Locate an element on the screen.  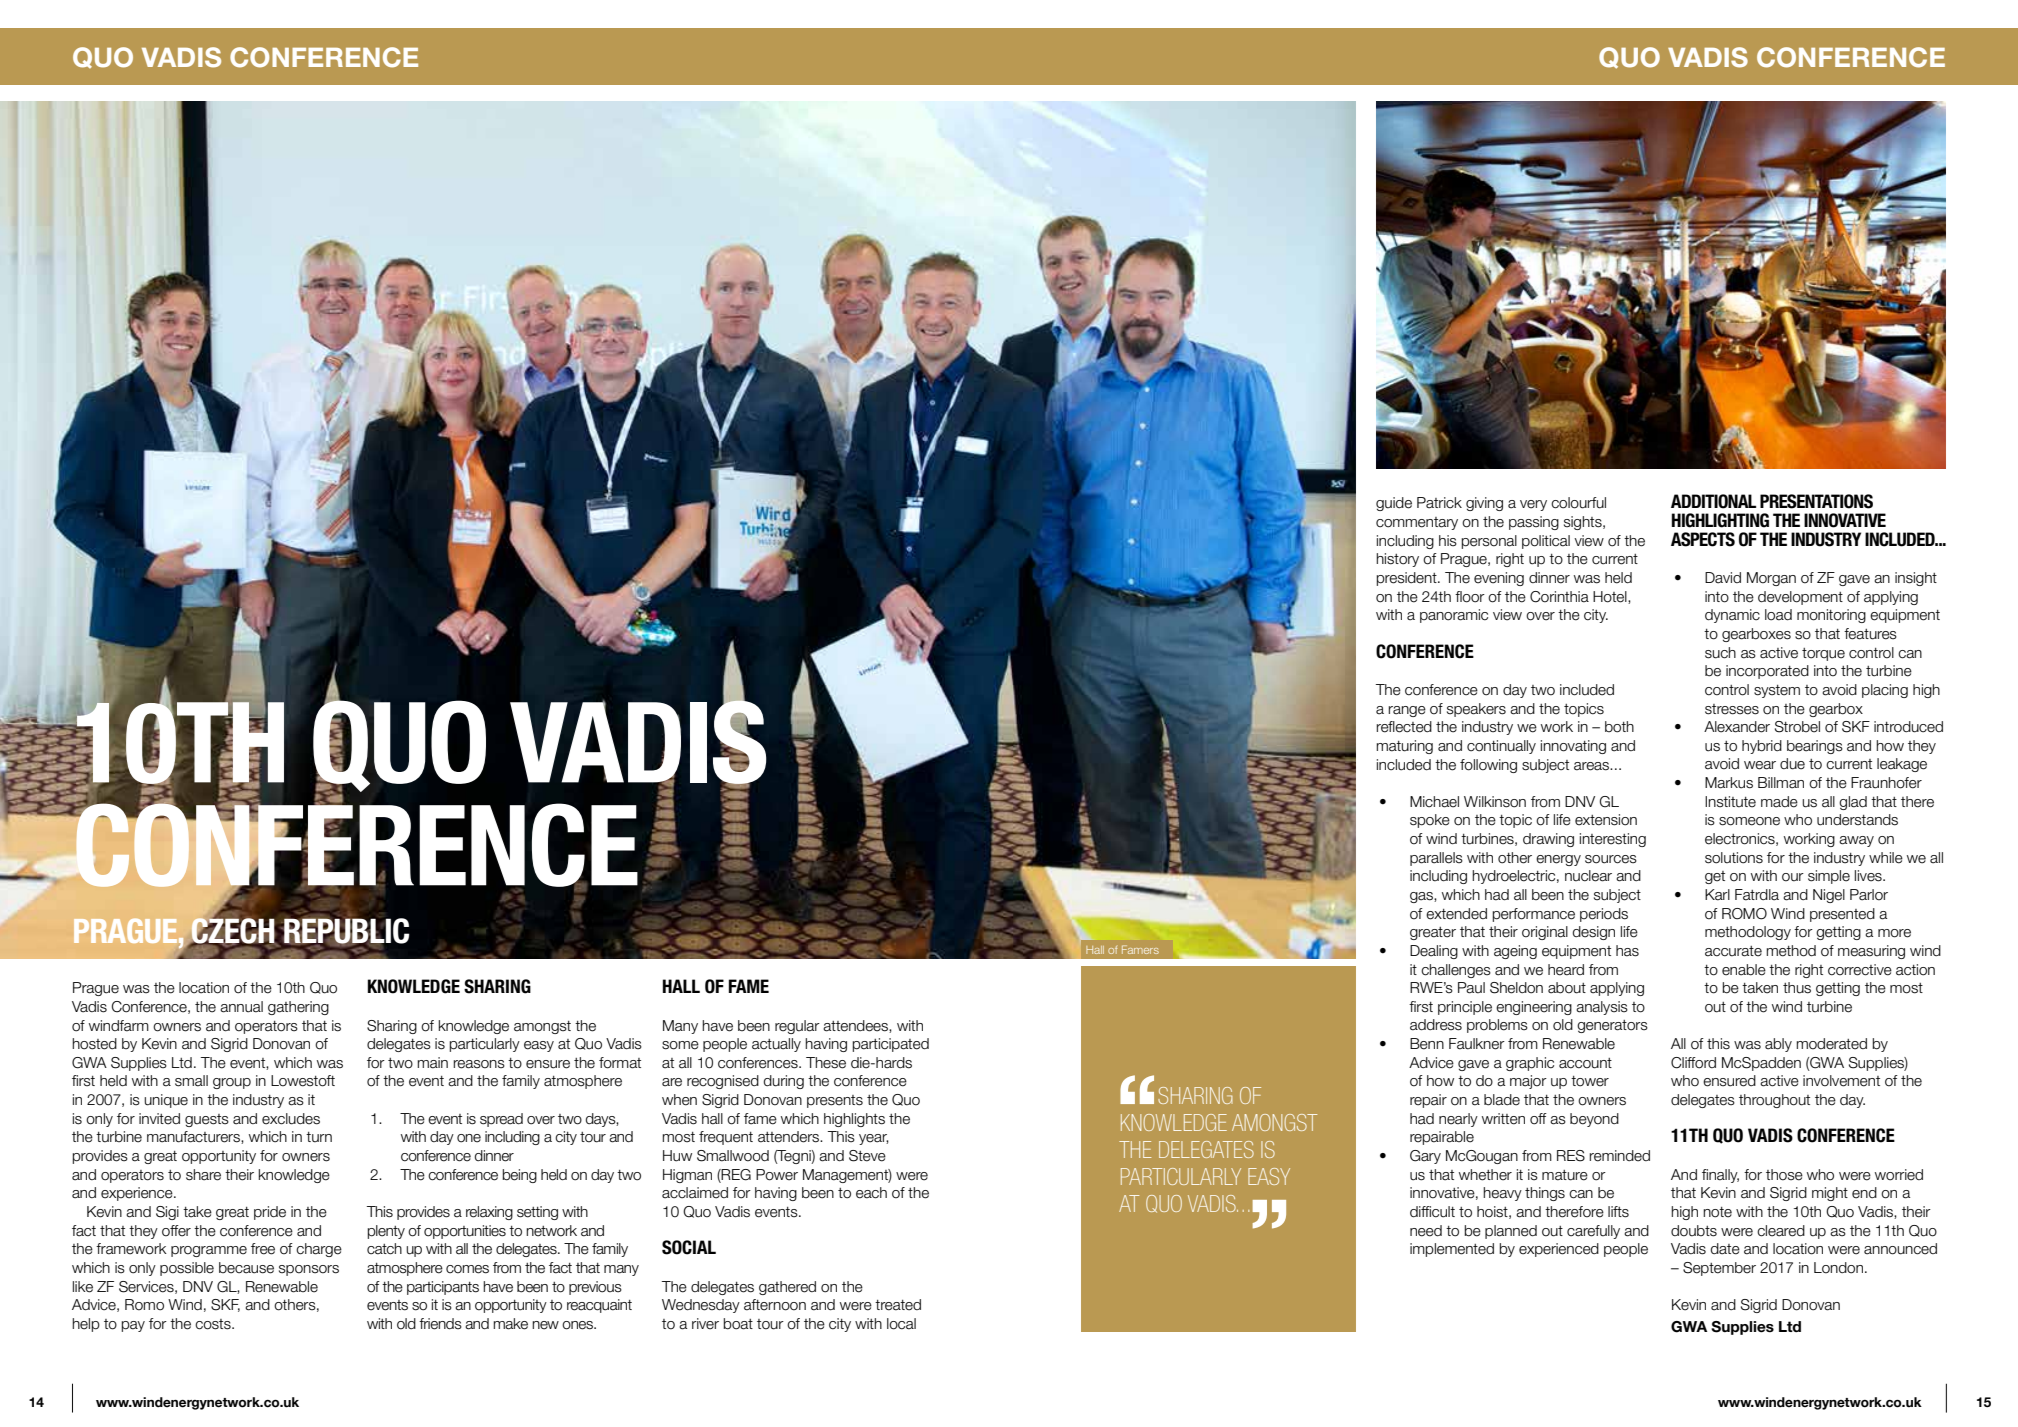
Karl is located at coordinates (1717, 895).
